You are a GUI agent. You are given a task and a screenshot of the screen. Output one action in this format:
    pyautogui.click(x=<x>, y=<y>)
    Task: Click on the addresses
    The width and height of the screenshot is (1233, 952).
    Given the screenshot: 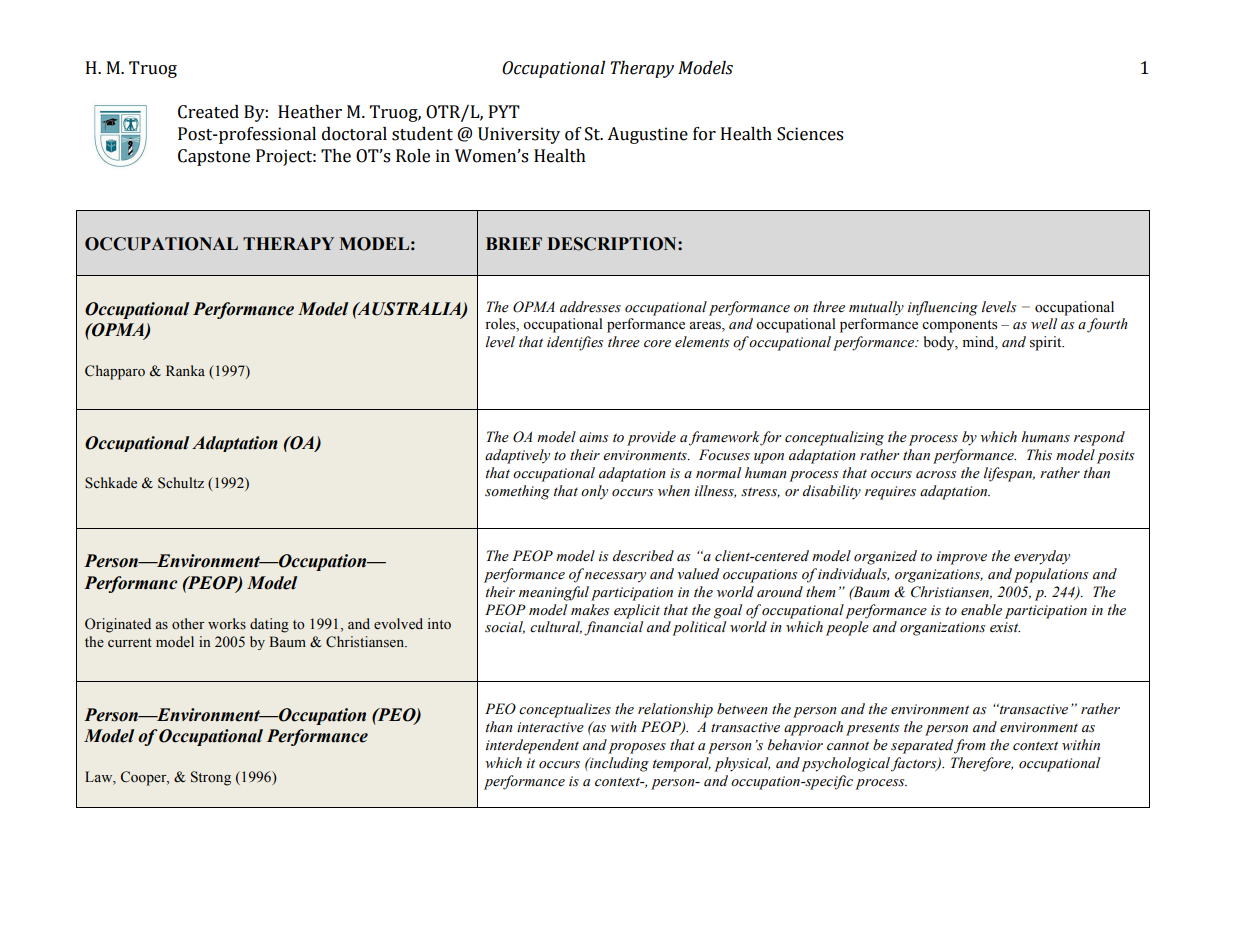 What is the action you would take?
    pyautogui.click(x=590, y=307)
